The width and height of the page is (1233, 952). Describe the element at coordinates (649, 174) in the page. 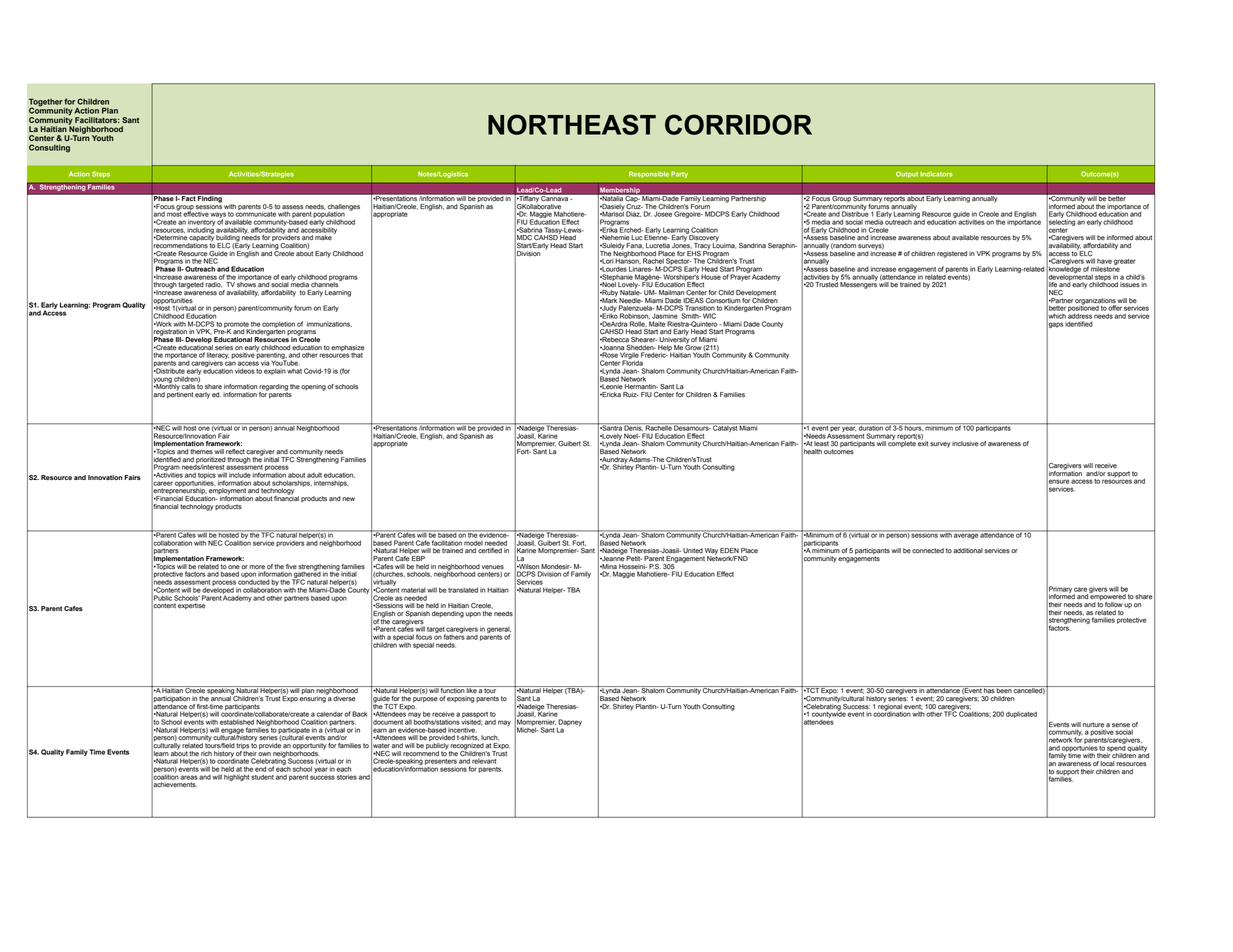

I see `Responsible` at that location.
